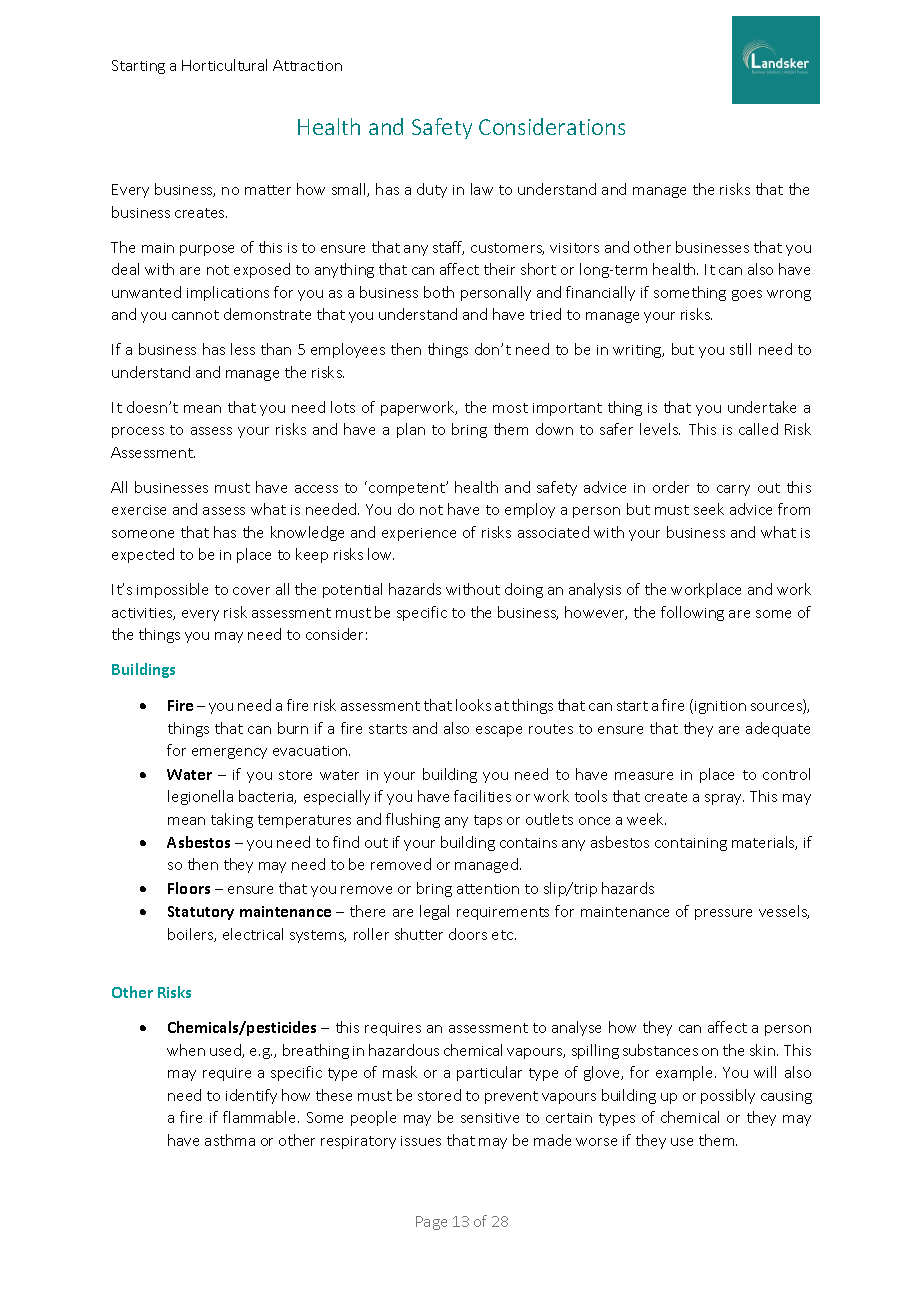 The height and width of the screenshot is (1308, 924). I want to click on law, so click(482, 189).
